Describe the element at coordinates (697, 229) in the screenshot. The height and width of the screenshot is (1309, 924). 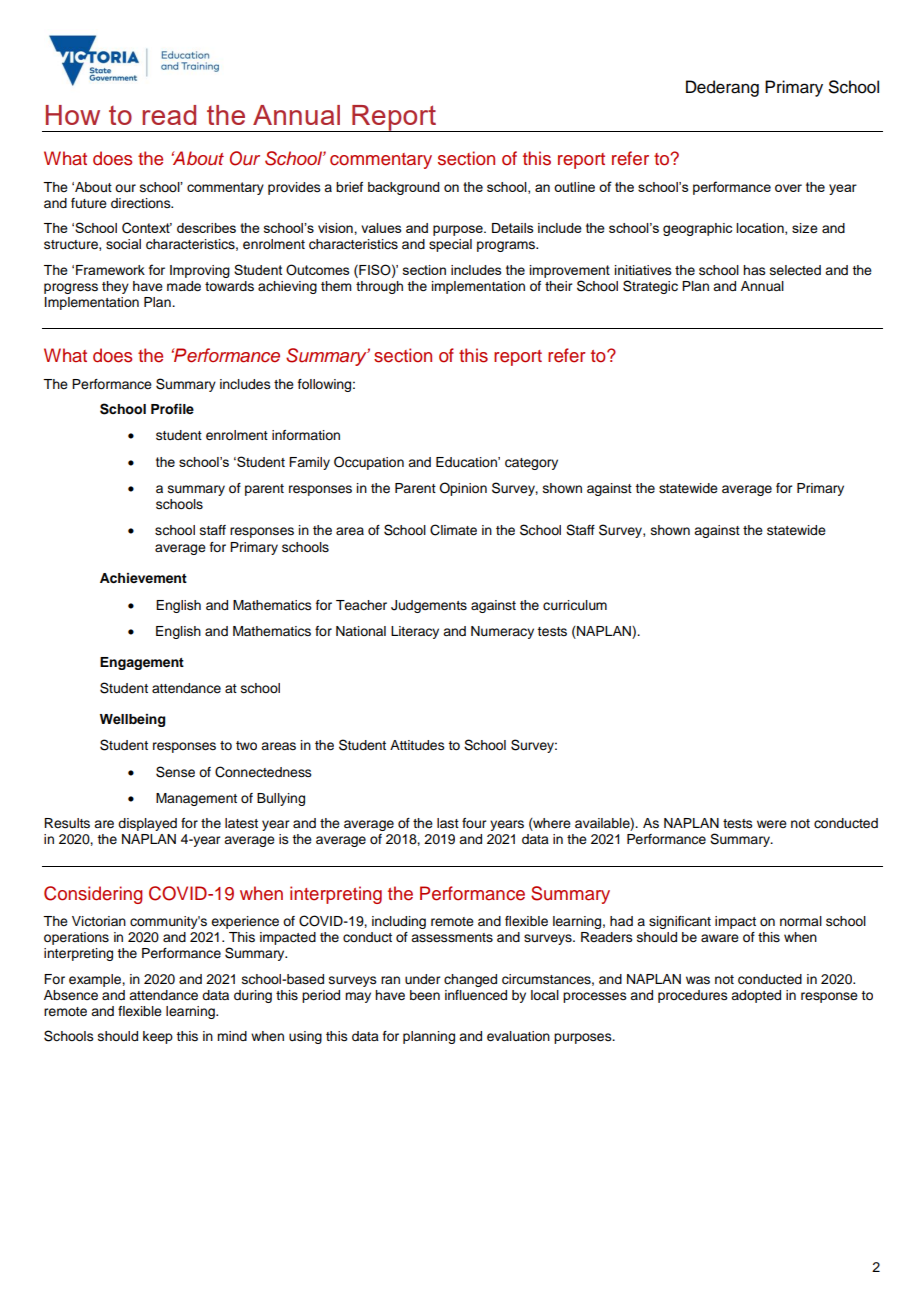
I see `geographic` at that location.
